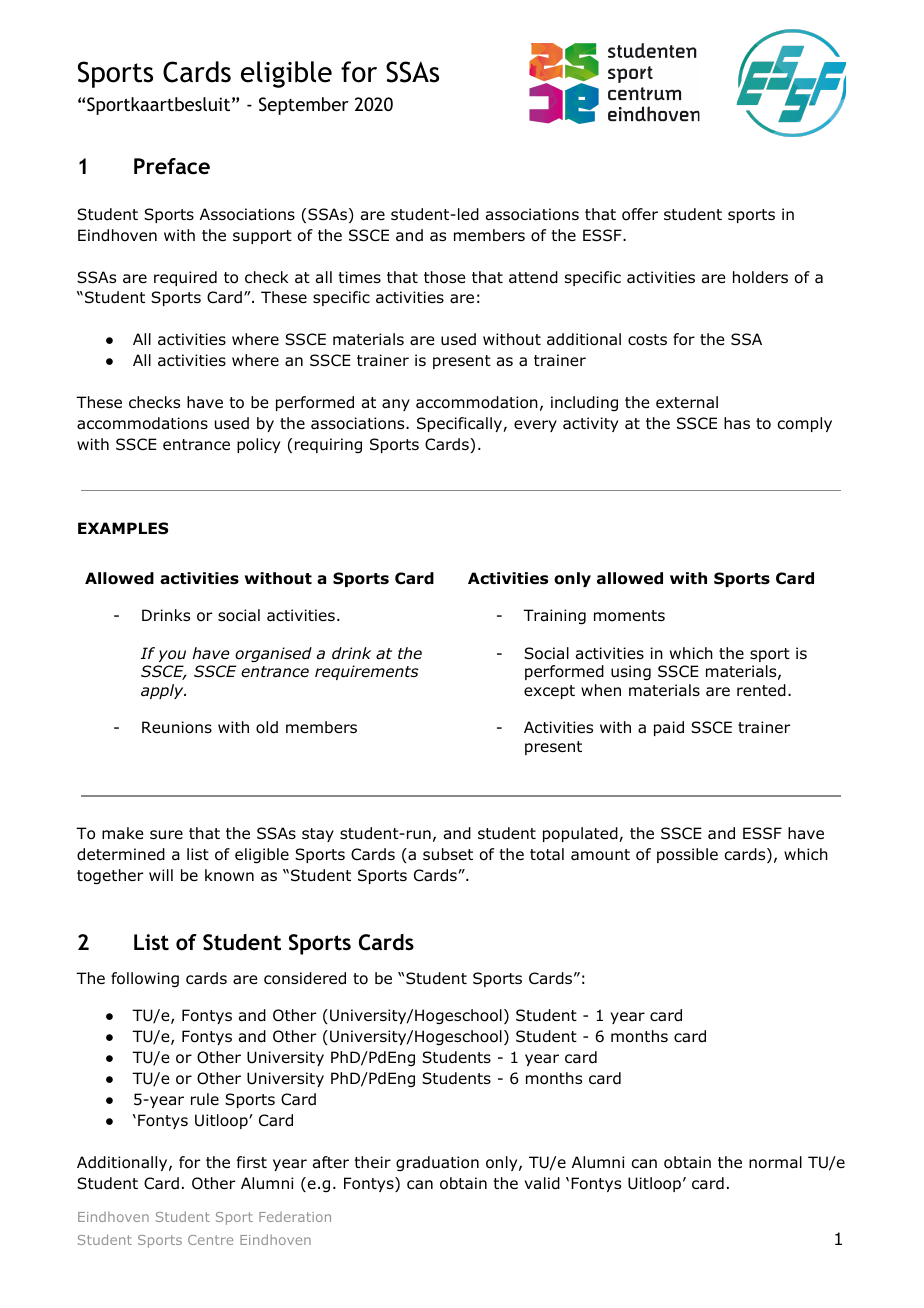 This document has height=1308, width=924. Describe the element at coordinates (210, 1240) in the document. I see `Centre` at that location.
